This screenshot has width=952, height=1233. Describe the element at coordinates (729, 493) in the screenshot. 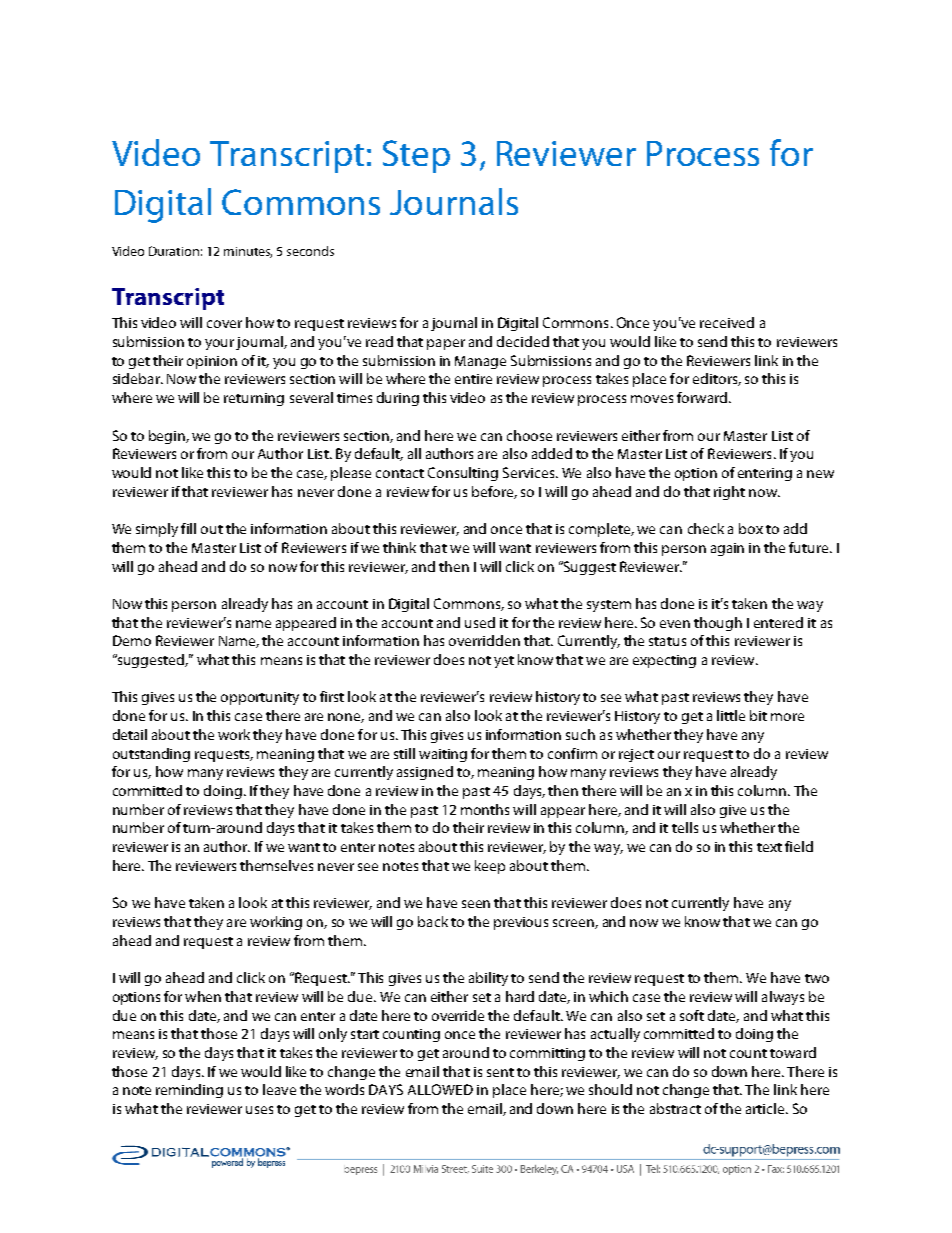

I see `right` at that location.
